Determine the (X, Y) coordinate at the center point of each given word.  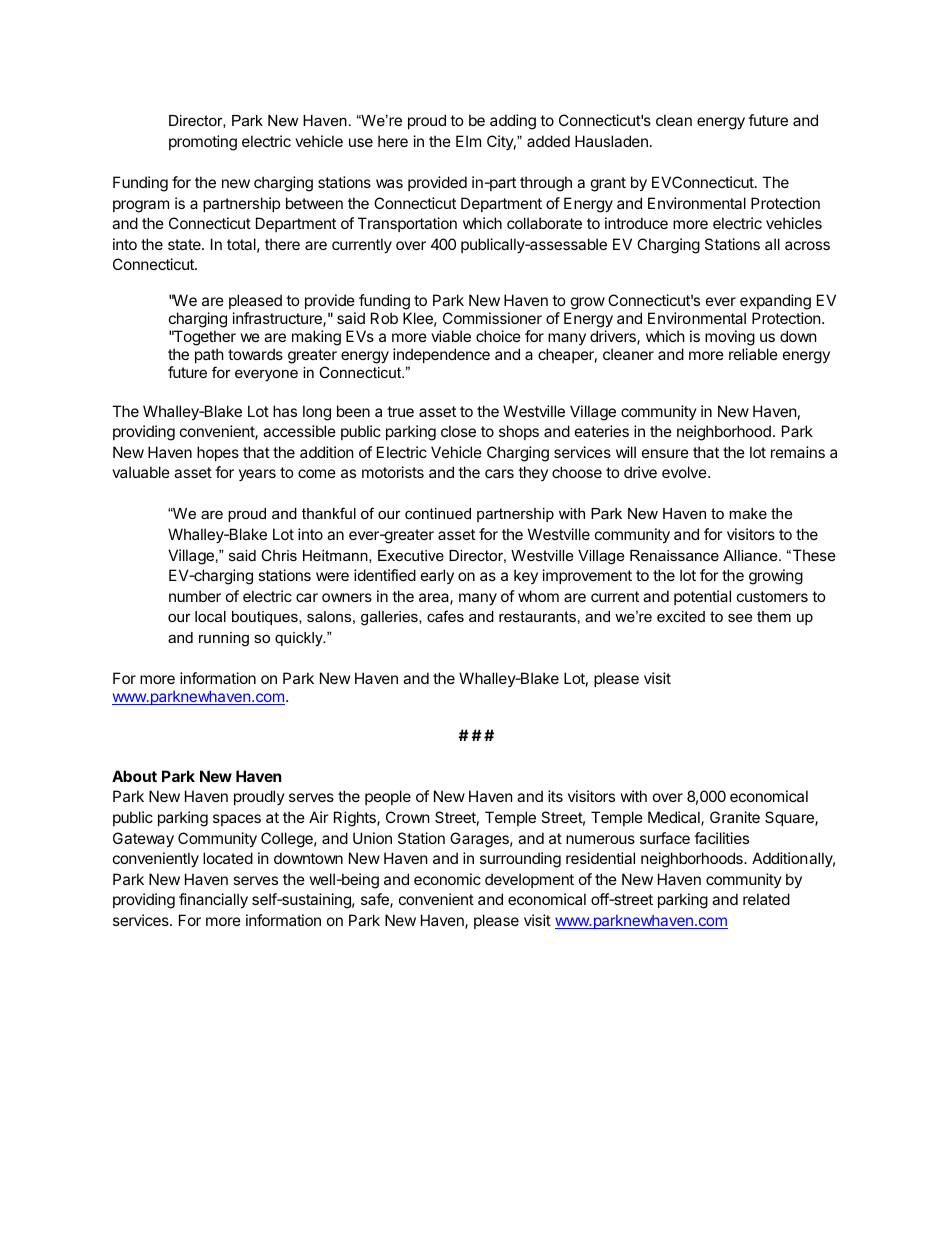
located (228, 858)
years (257, 475)
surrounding (520, 860)
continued (438, 513)
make (748, 513)
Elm (468, 141)
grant (608, 184)
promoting (203, 143)
